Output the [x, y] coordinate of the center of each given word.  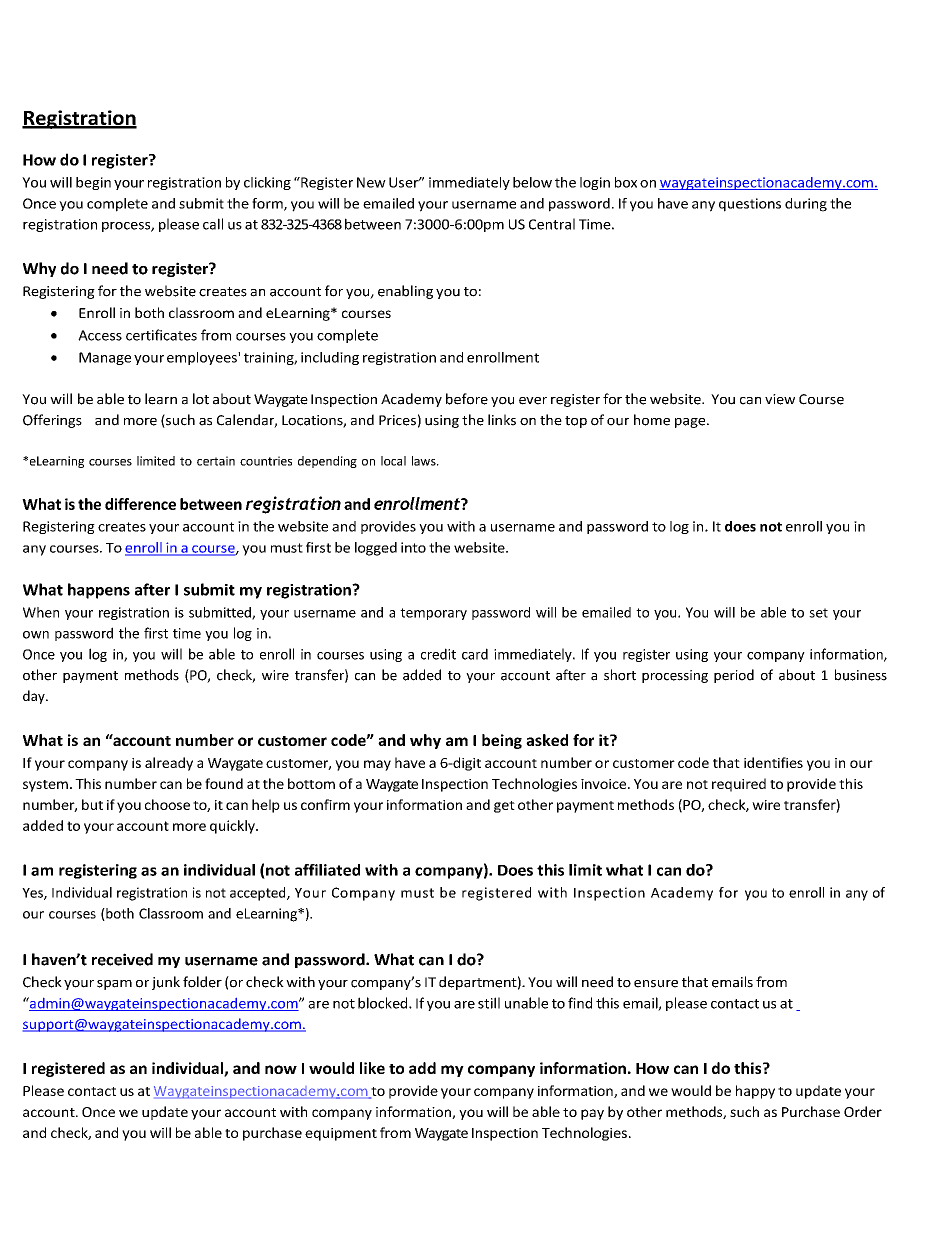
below [532, 182]
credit [438, 654]
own [36, 635]
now [281, 1069]
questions [750, 205]
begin [93, 183]
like [372, 1068]
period [734, 676]
